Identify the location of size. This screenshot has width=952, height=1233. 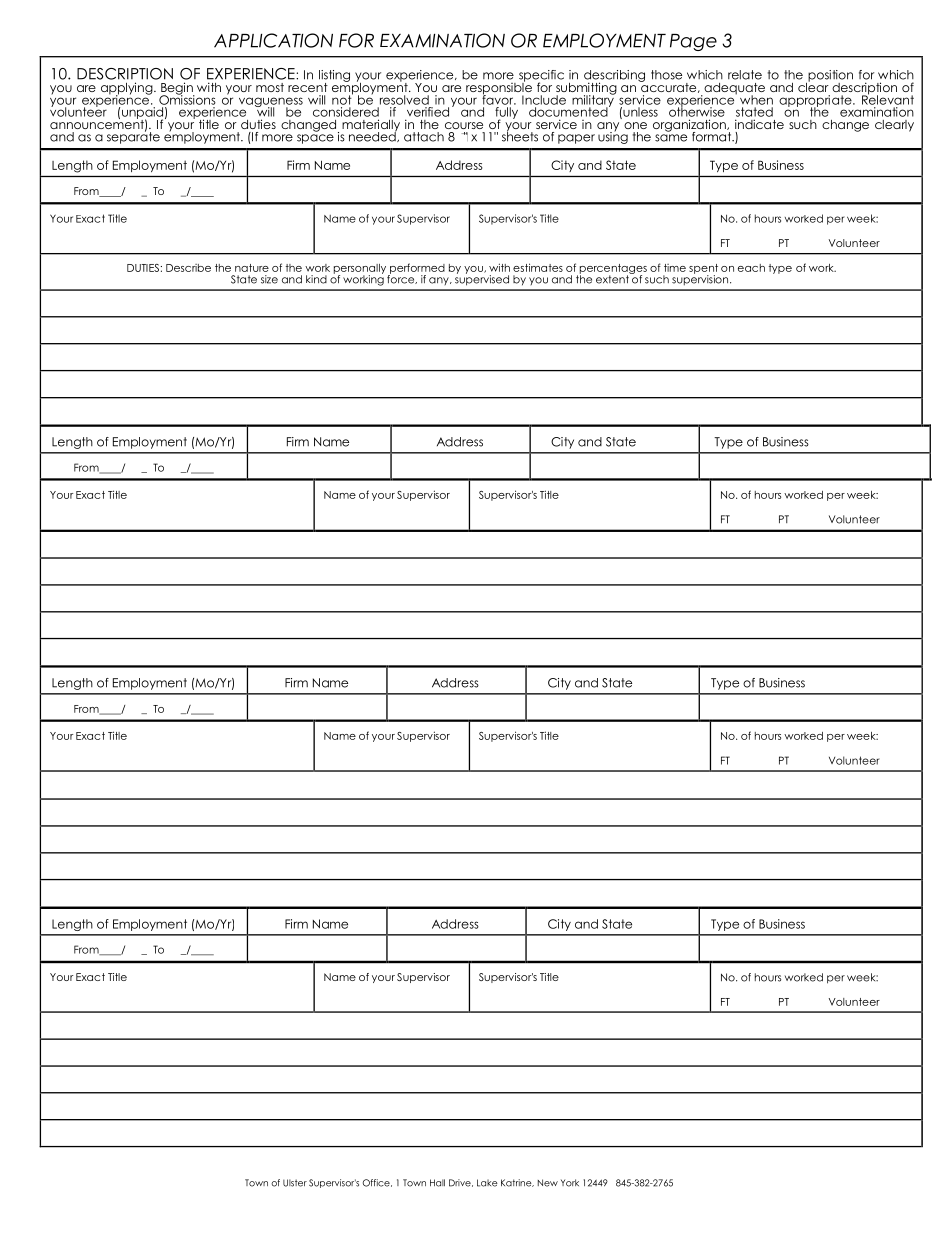
(269, 279).
